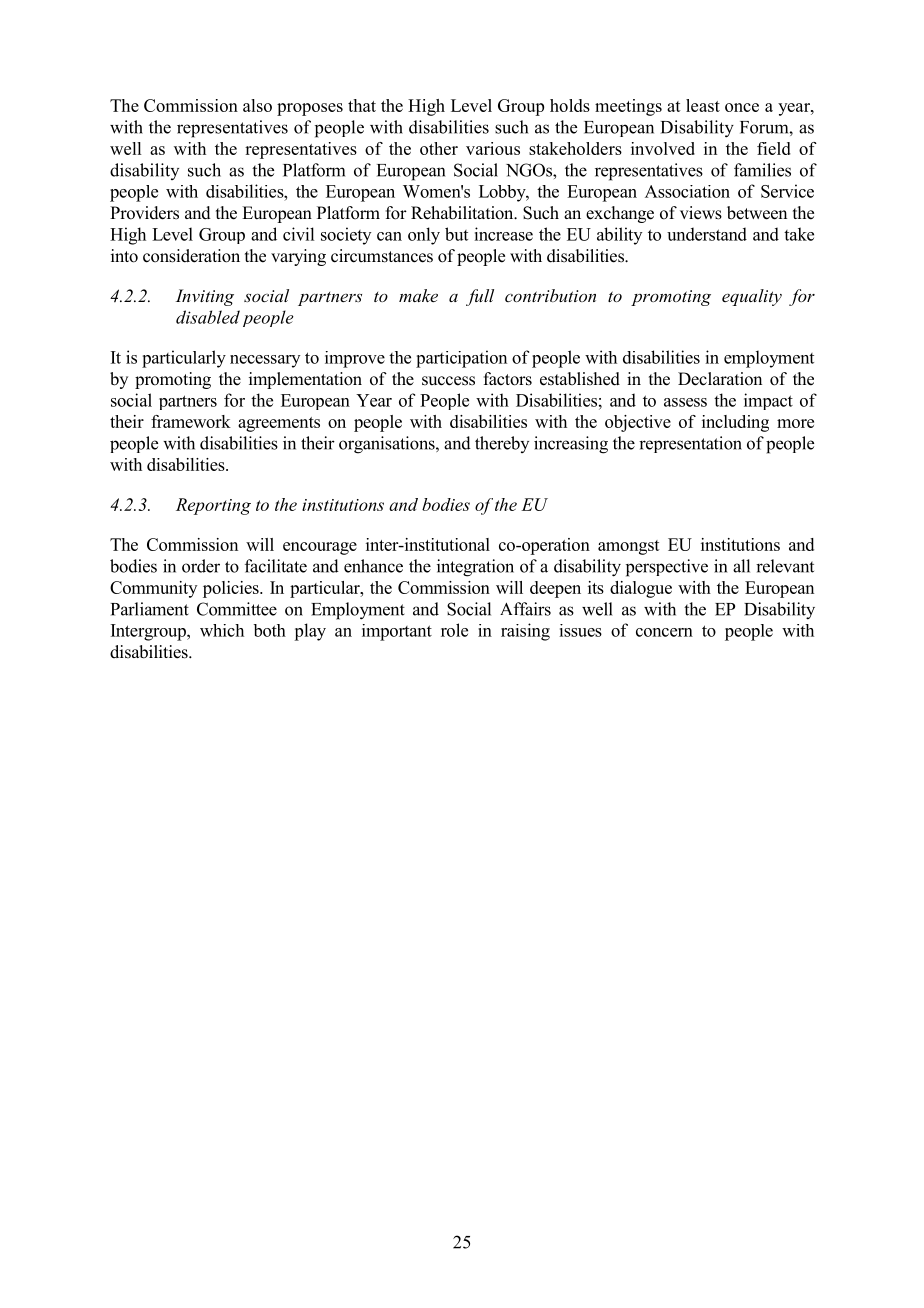 Image resolution: width=924 pixels, height=1308 pixels. I want to click on Declaration, so click(720, 379).
